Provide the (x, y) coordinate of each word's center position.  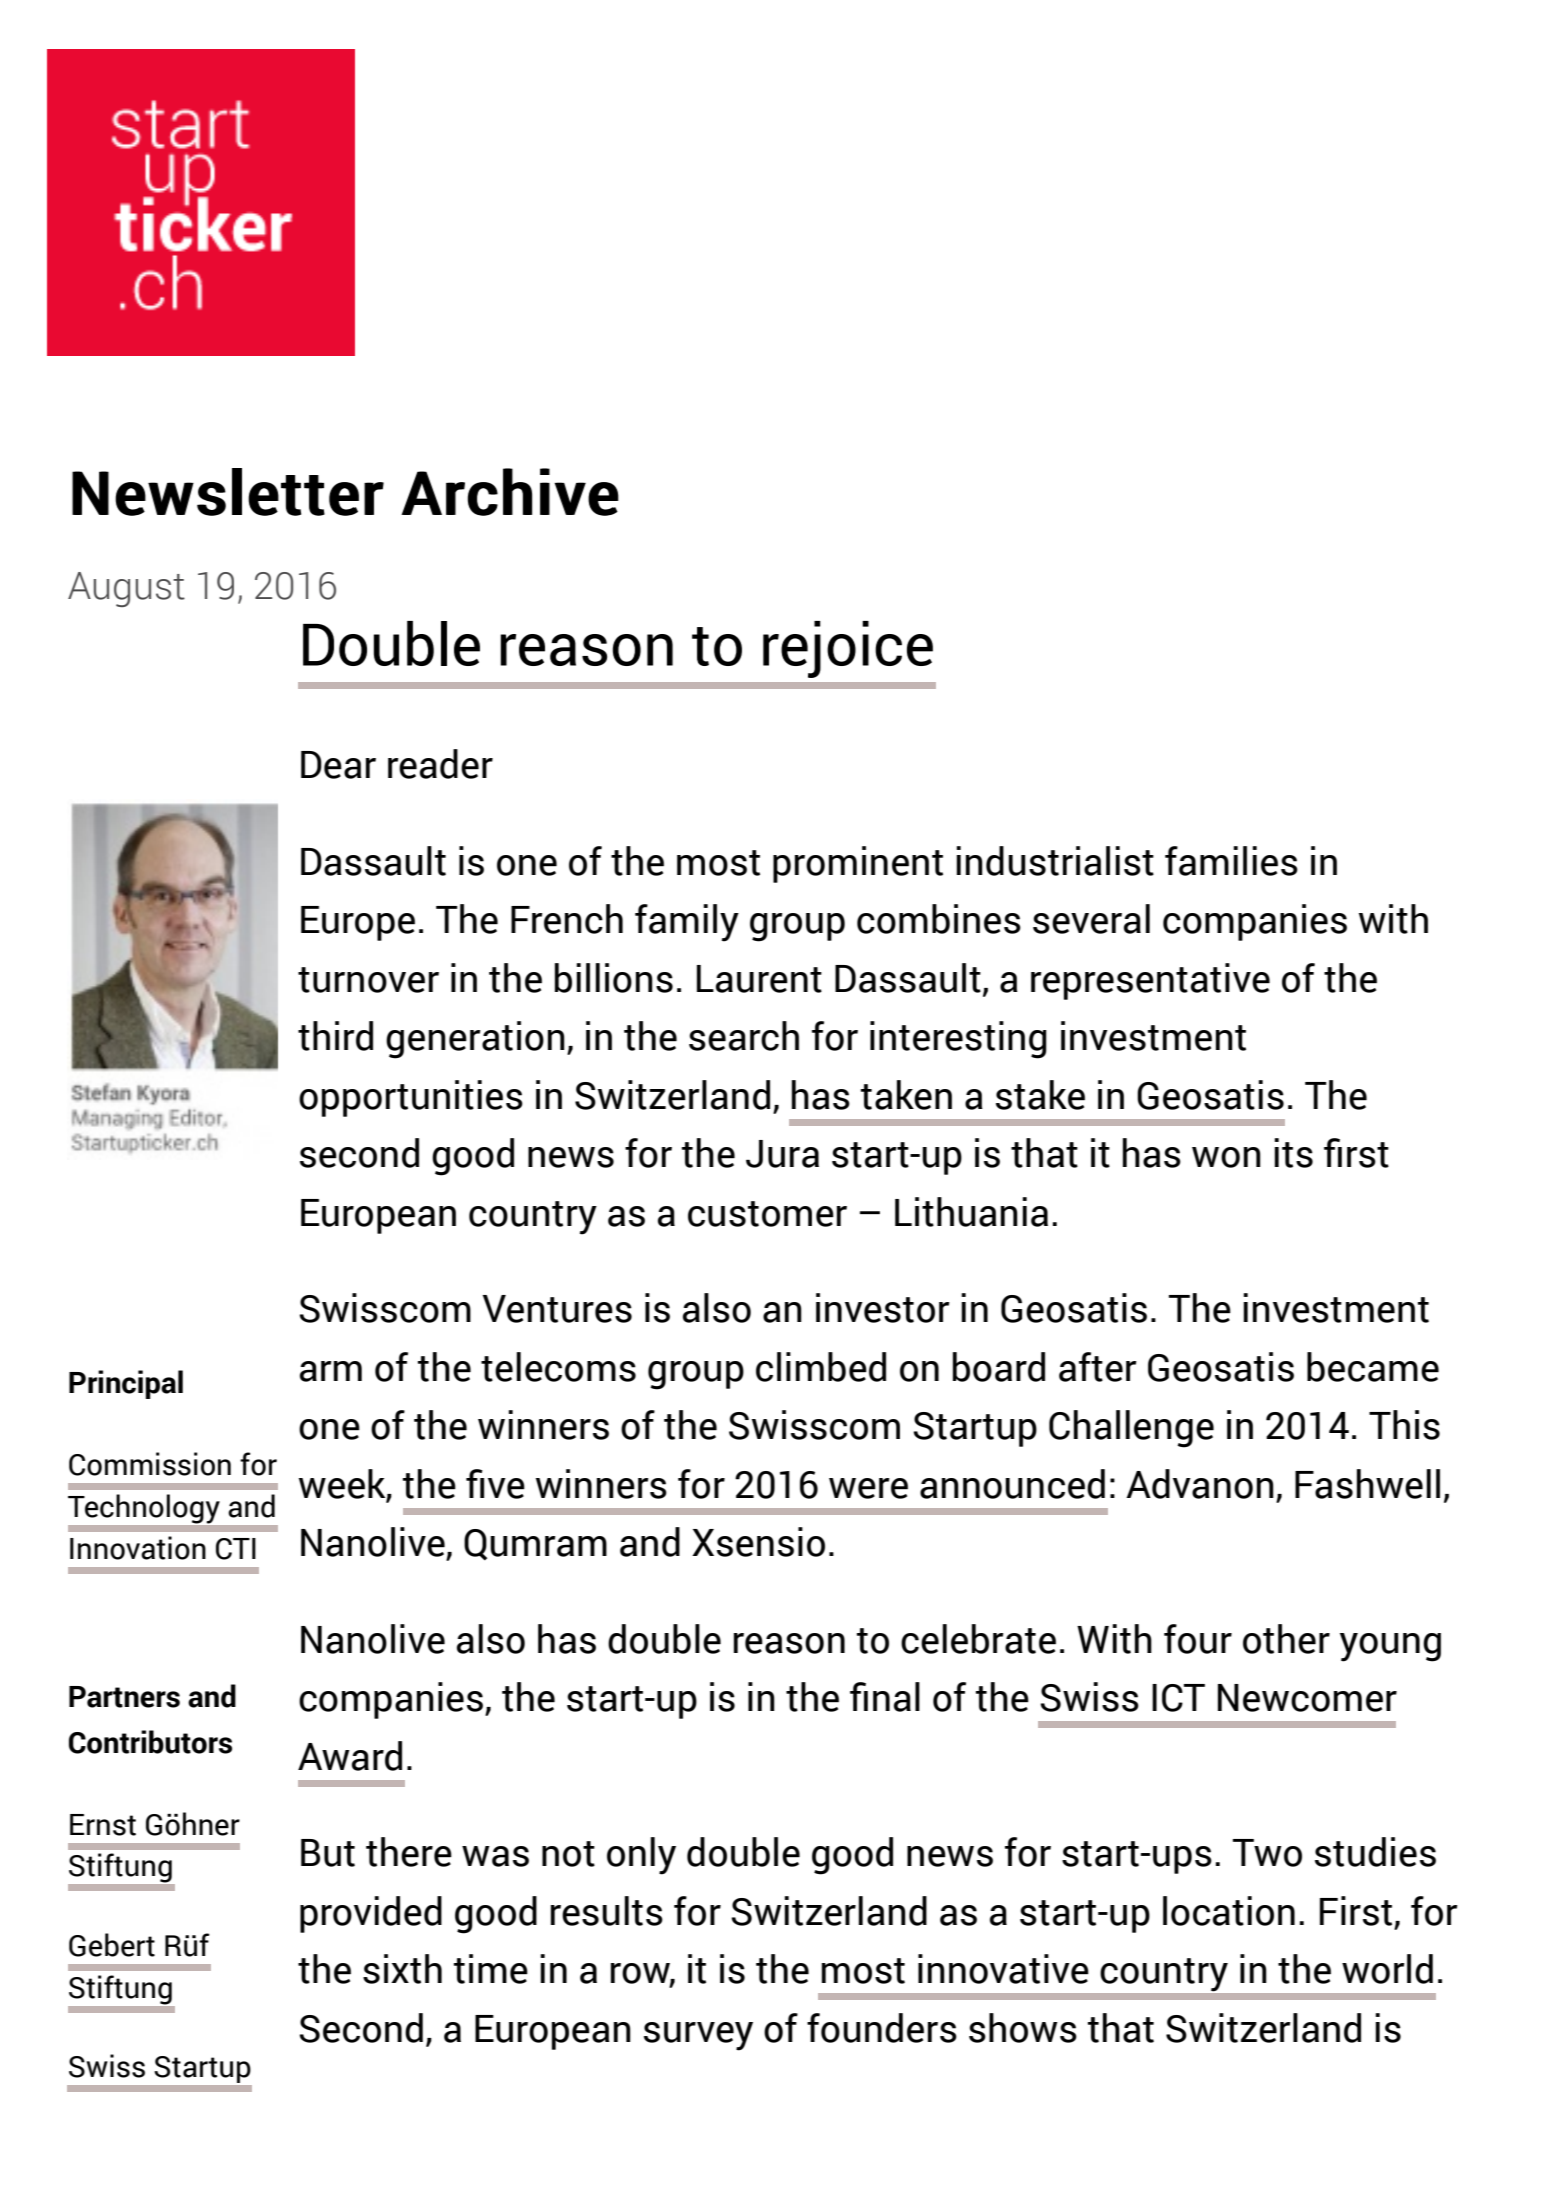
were (868, 1488)
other (1286, 1639)
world (1387, 1969)
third (335, 1036)
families (1231, 861)
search (744, 1036)
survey (698, 2036)
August (126, 589)
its (1293, 1153)
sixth (402, 1969)
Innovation (138, 1548)
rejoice (848, 649)
